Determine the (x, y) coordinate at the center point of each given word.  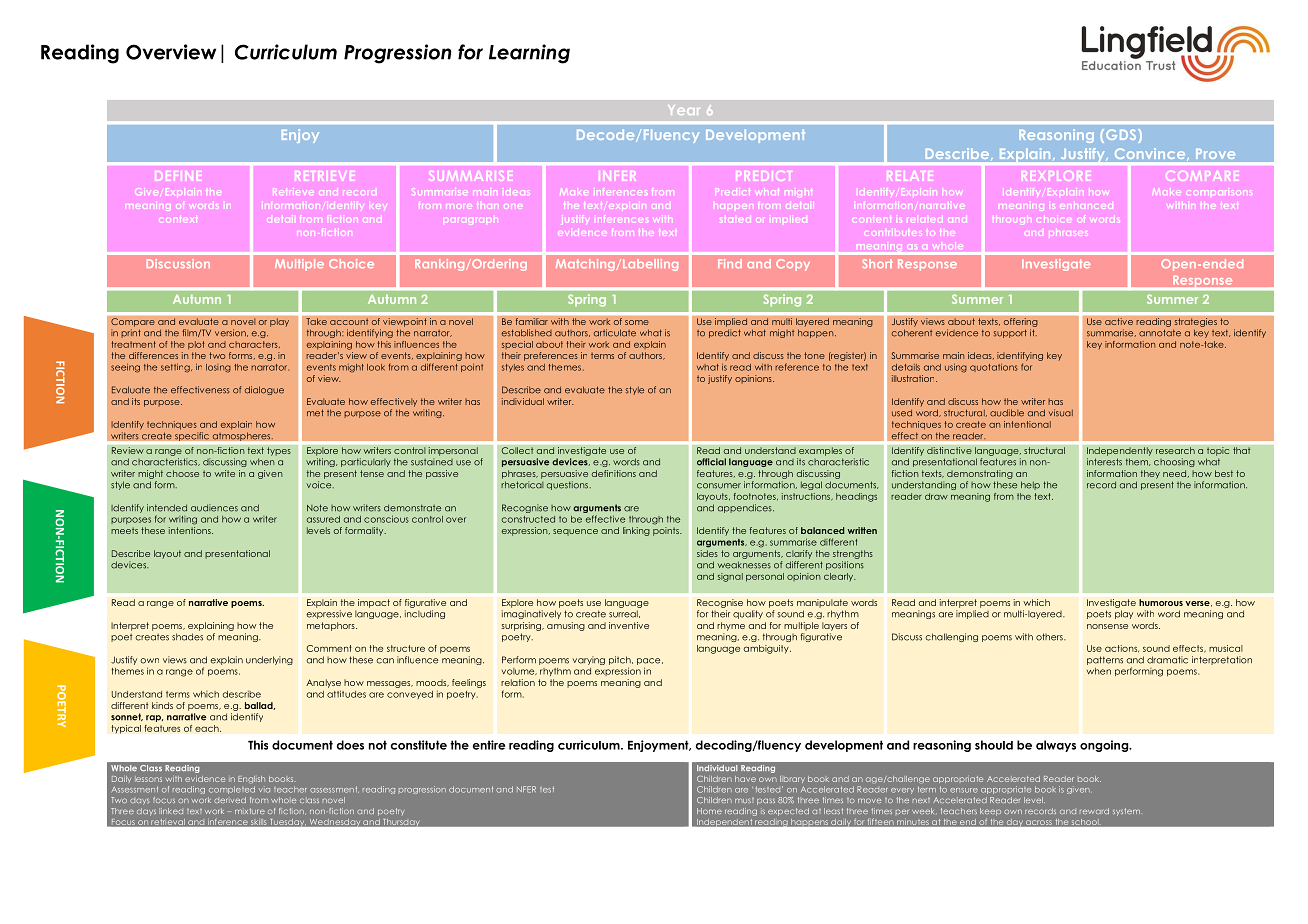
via (264, 789)
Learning (529, 54)
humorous (1161, 602)
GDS (1122, 136)
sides (707, 553)
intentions (191, 530)
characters (254, 344)
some (637, 322)
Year (684, 110)
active (1119, 322)
